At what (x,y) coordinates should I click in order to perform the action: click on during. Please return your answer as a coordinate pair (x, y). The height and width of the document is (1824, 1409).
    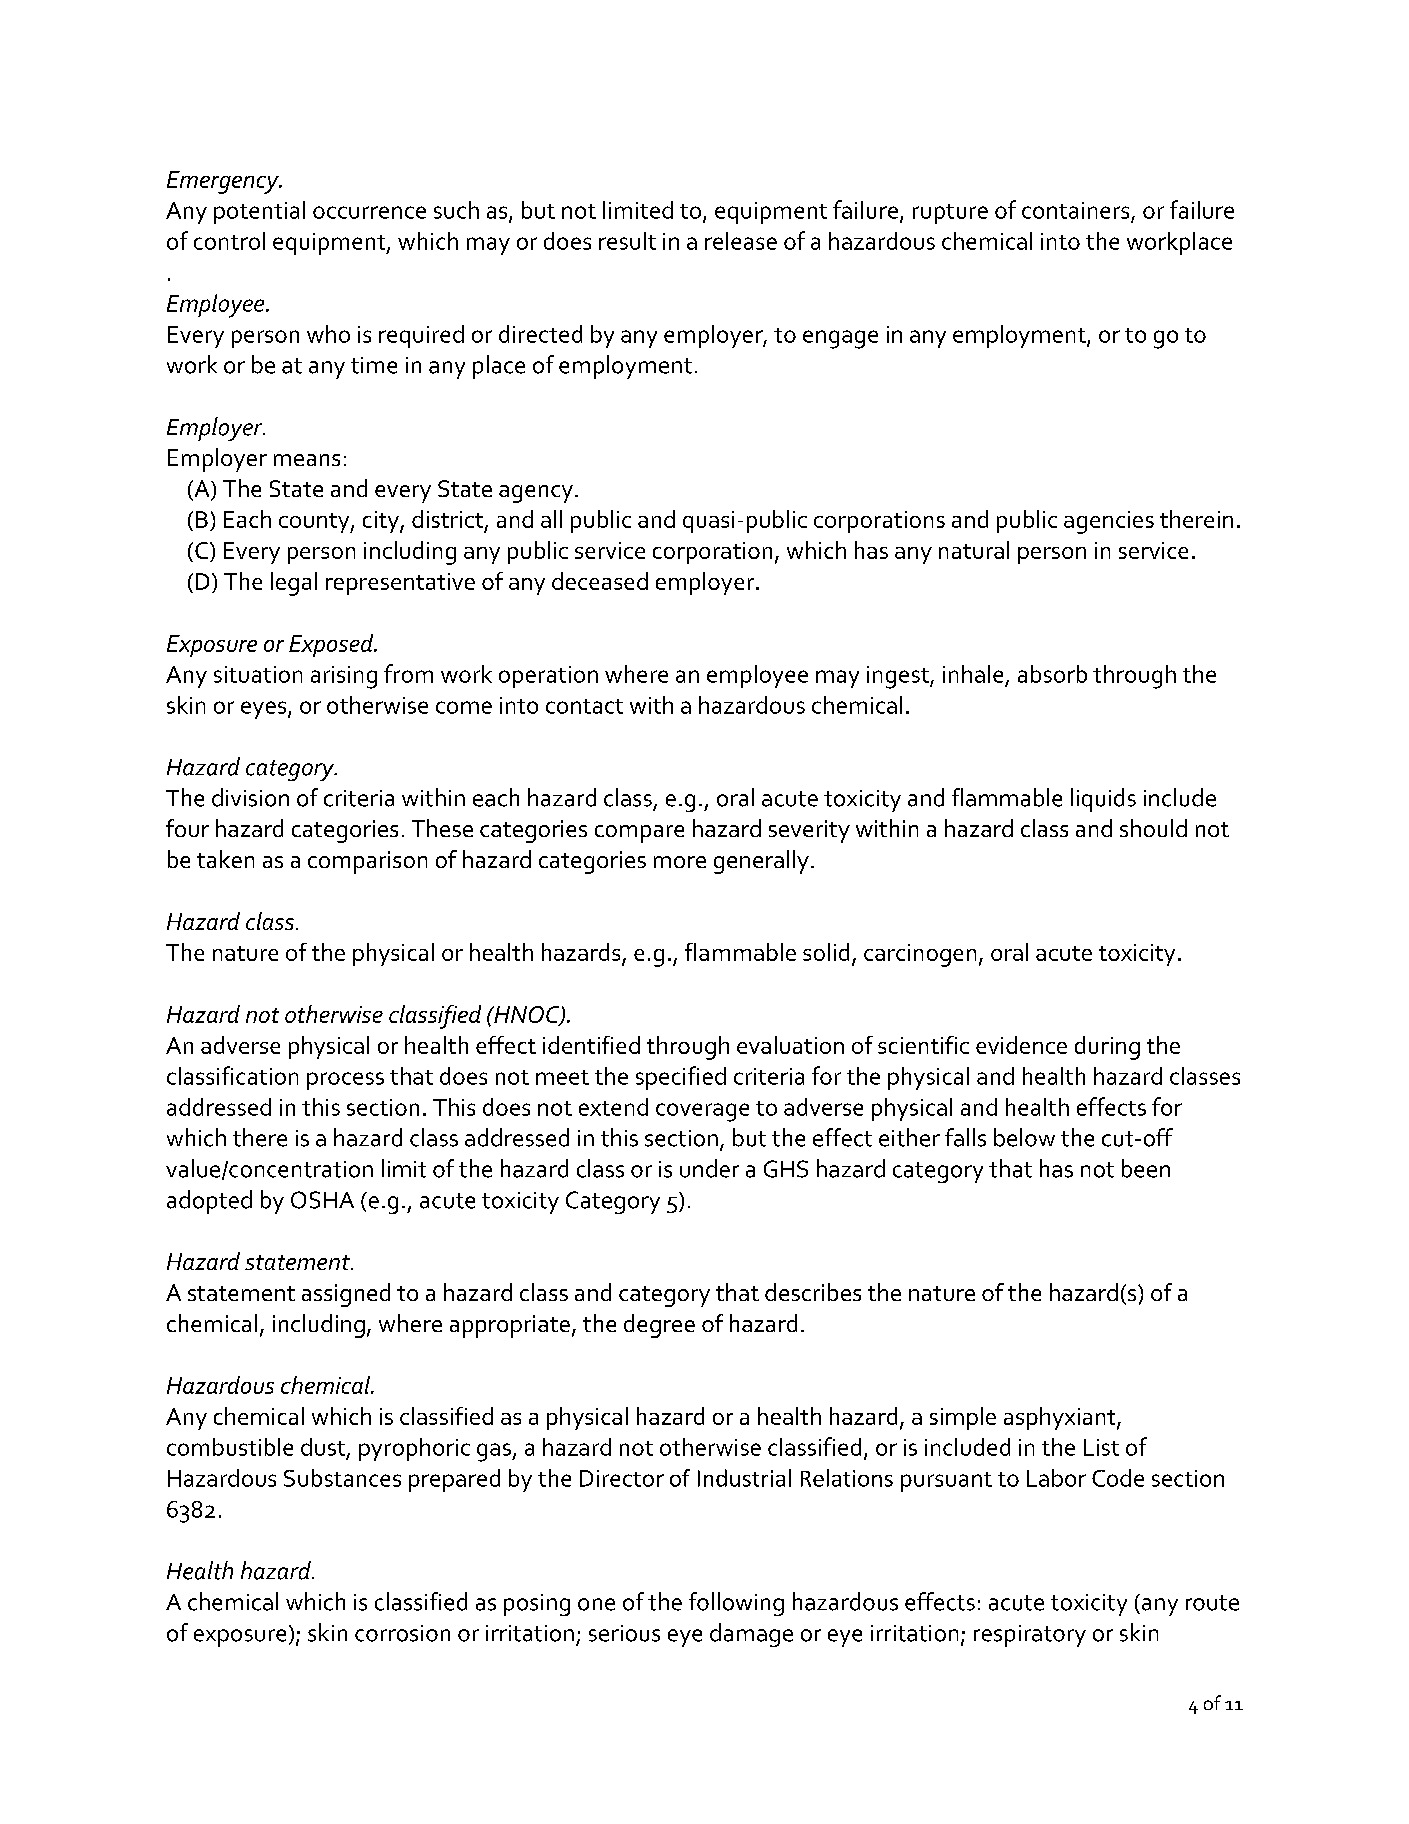
    Looking at the image, I should click on (1107, 1048).
